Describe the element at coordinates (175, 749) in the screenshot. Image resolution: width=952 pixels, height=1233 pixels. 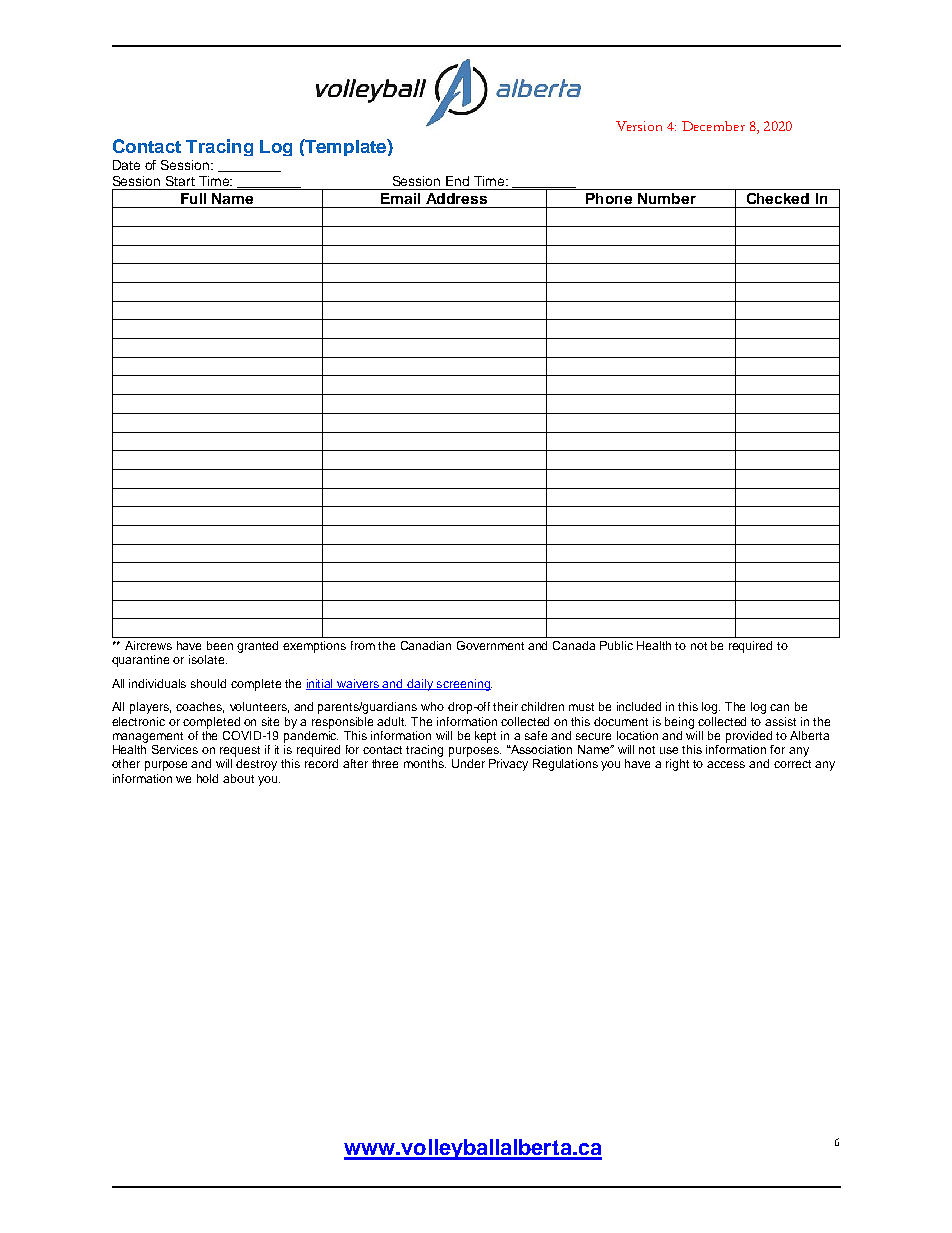
I see `Services` at that location.
